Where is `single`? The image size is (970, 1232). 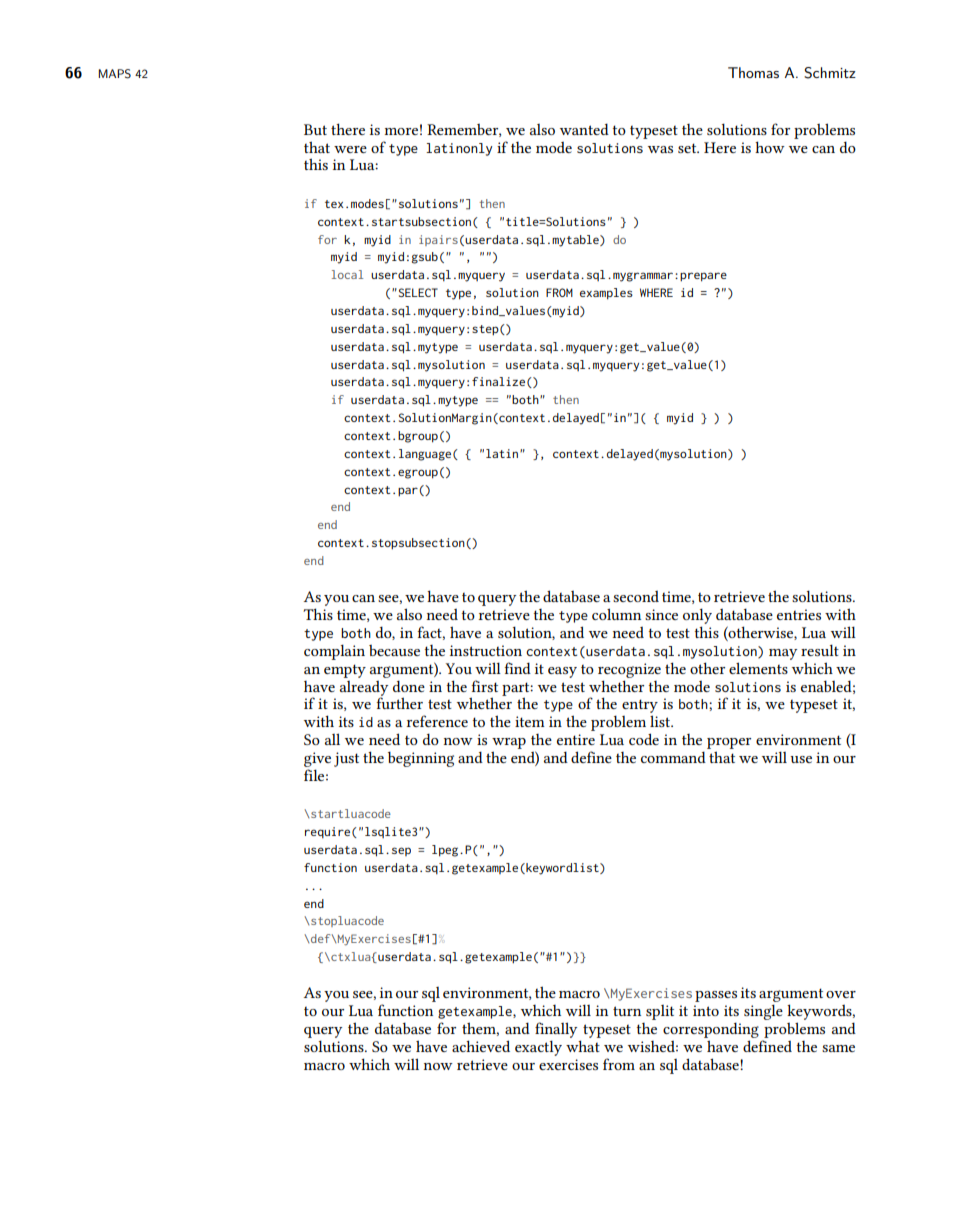
single is located at coordinates (763, 1012).
